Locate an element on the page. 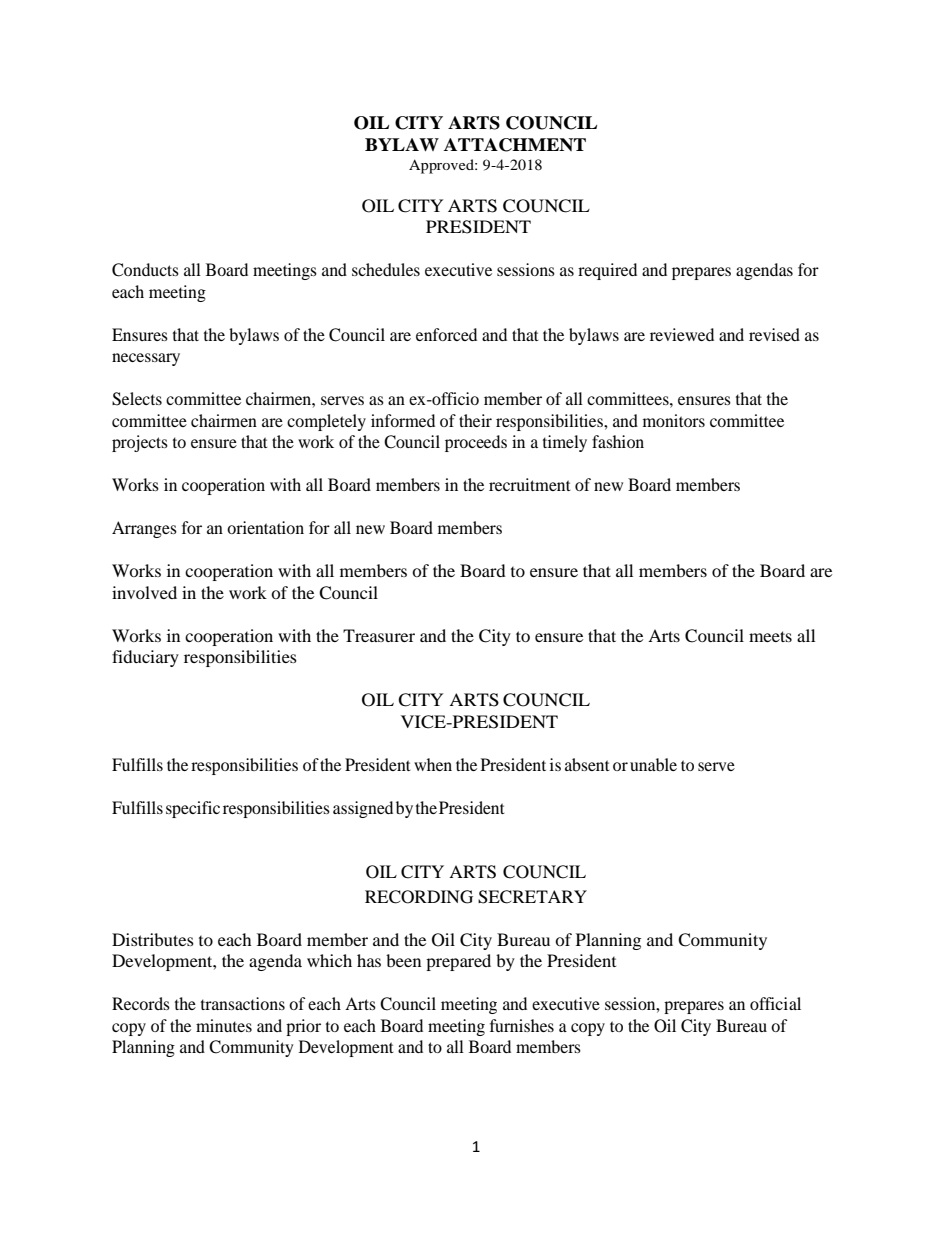  ATTACHMENT is located at coordinates (515, 145).
